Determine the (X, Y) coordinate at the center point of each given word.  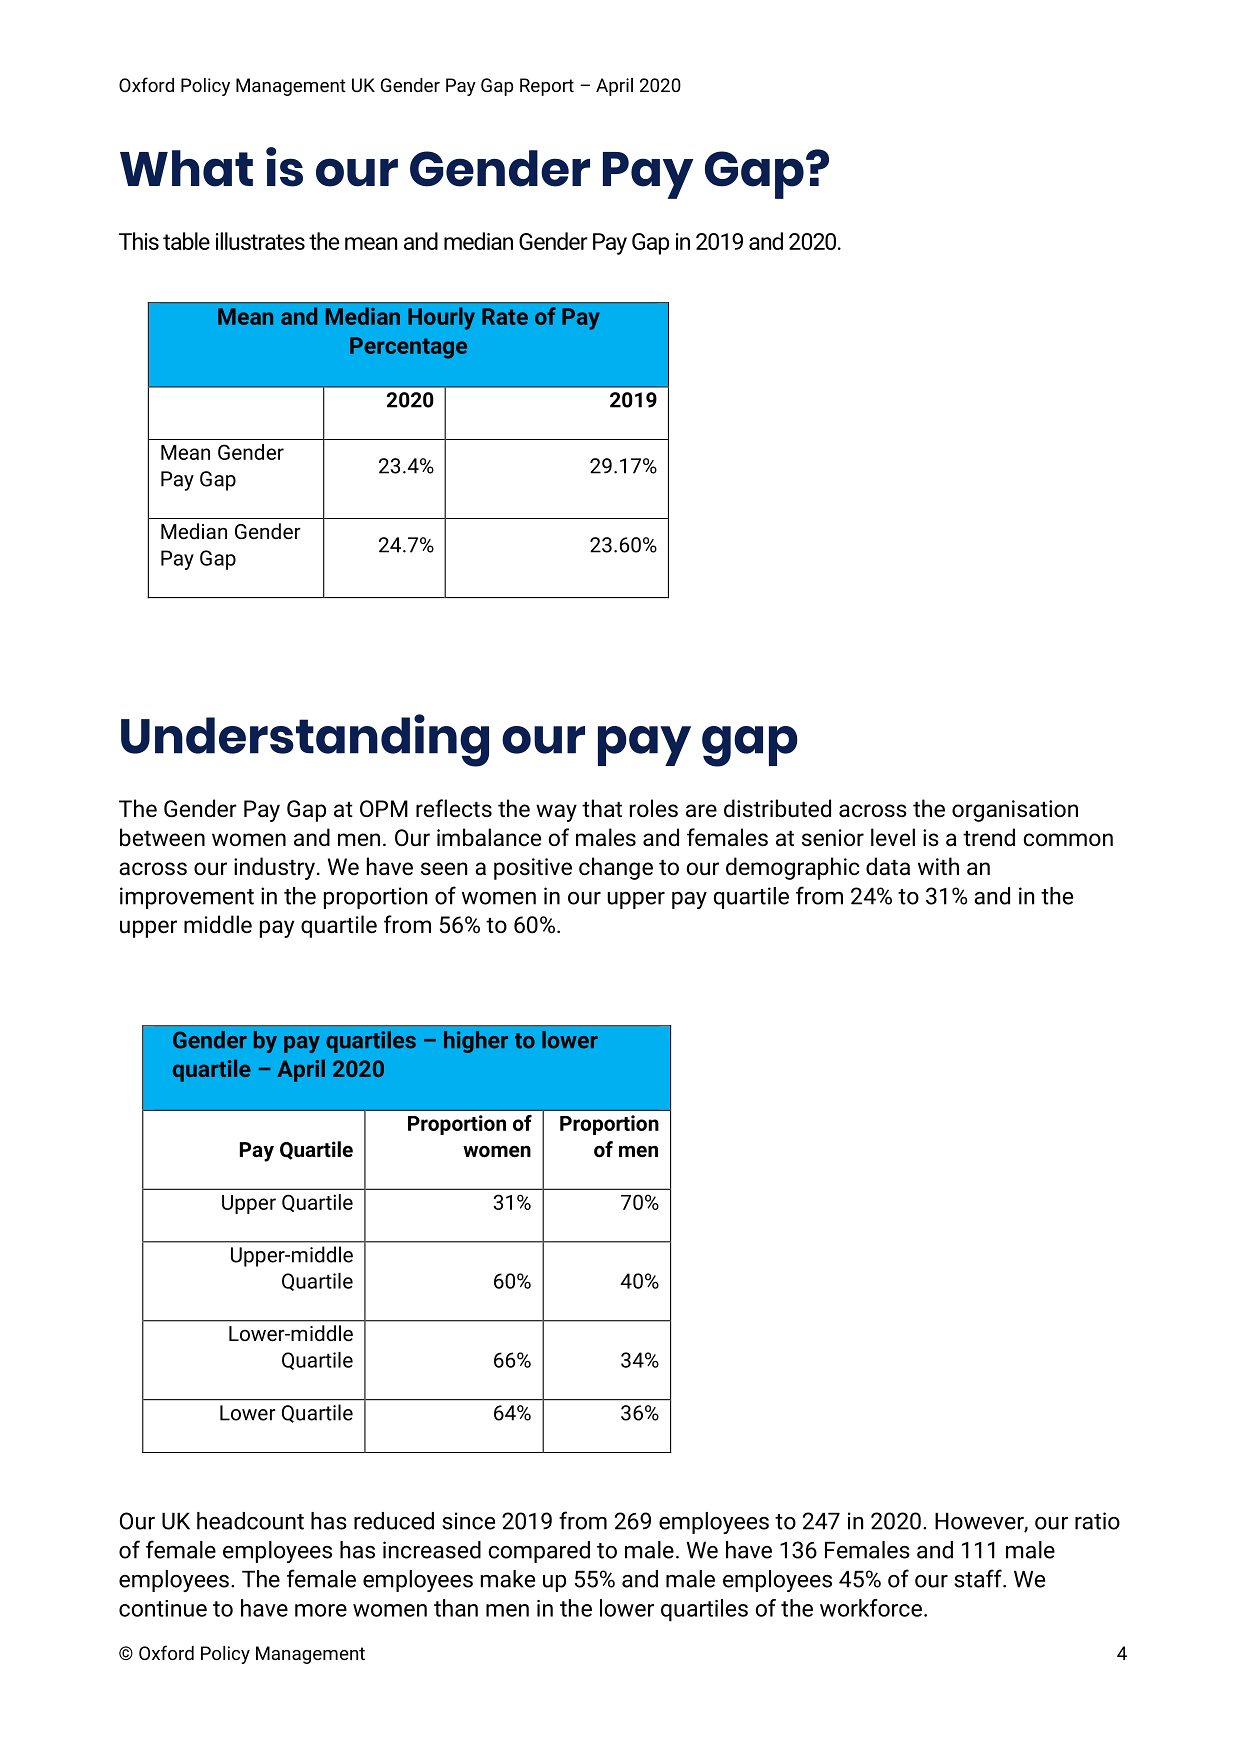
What (186, 168)
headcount (250, 1521)
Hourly (441, 318)
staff (979, 1578)
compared (539, 1552)
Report (547, 87)
